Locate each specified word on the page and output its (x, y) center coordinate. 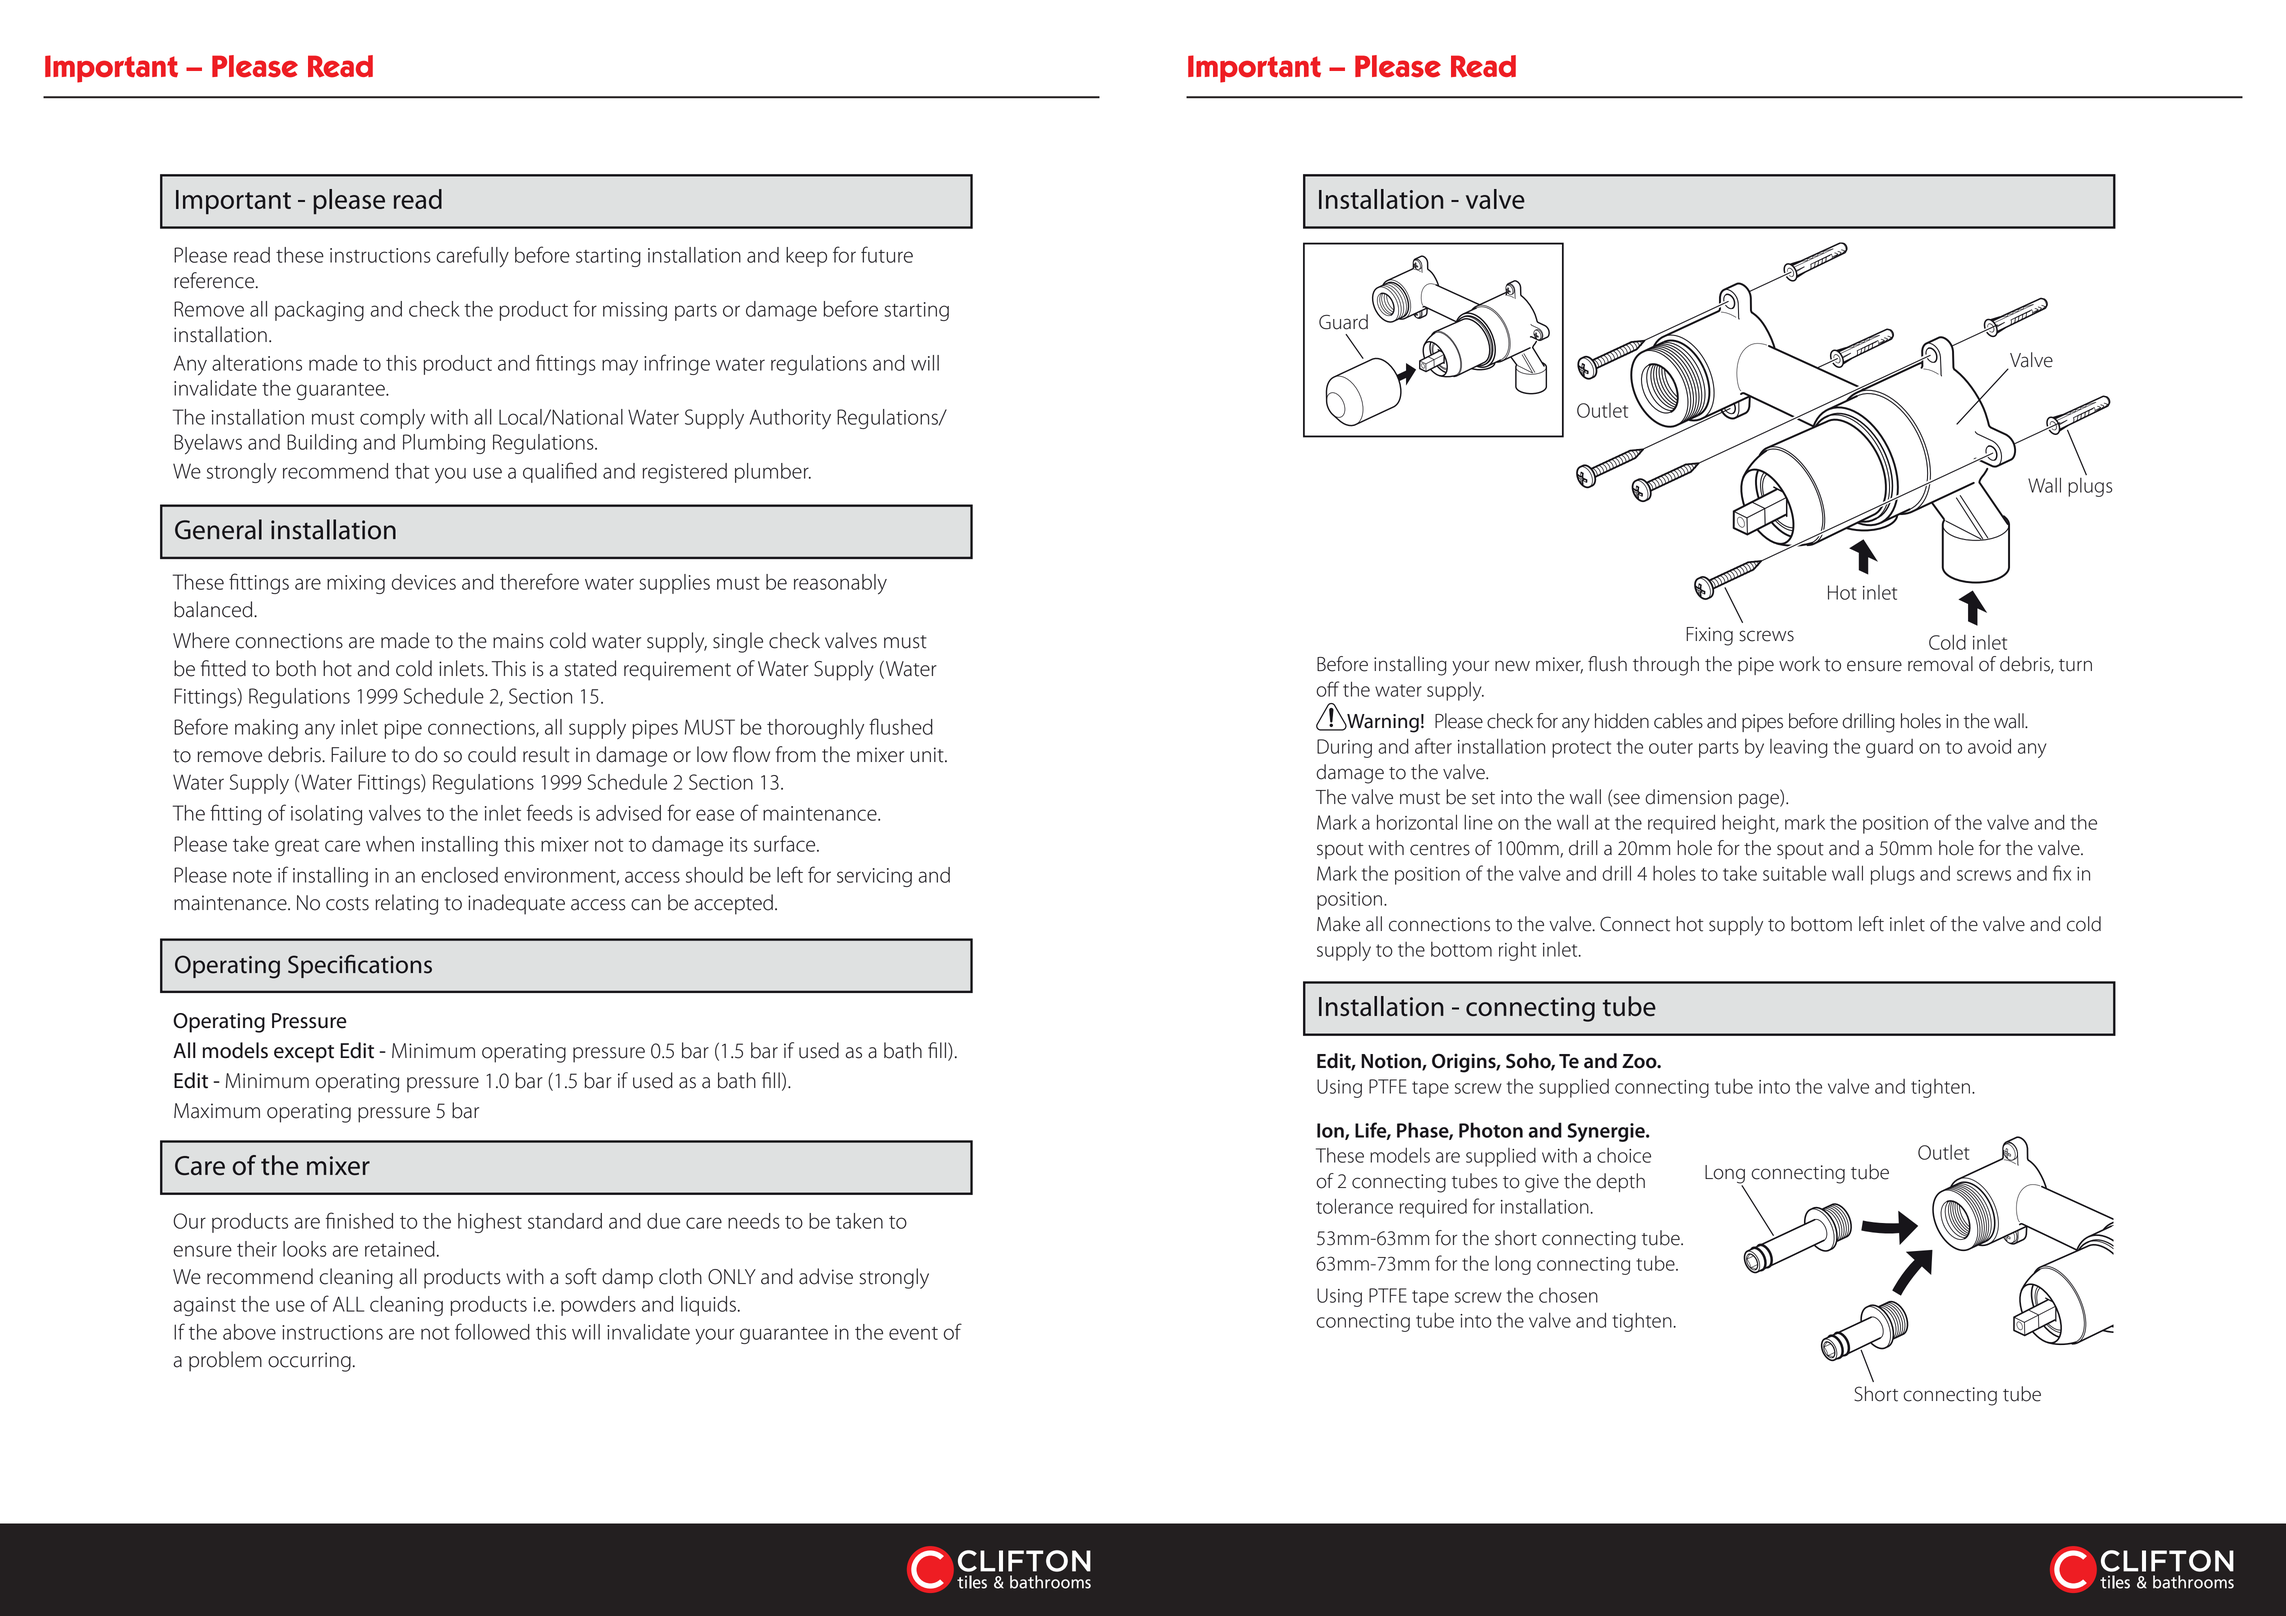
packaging (319, 311)
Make (1338, 924)
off (1327, 689)
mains (518, 641)
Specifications (360, 966)
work (1799, 664)
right (1518, 951)
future (887, 254)
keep (806, 257)
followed (492, 1331)
